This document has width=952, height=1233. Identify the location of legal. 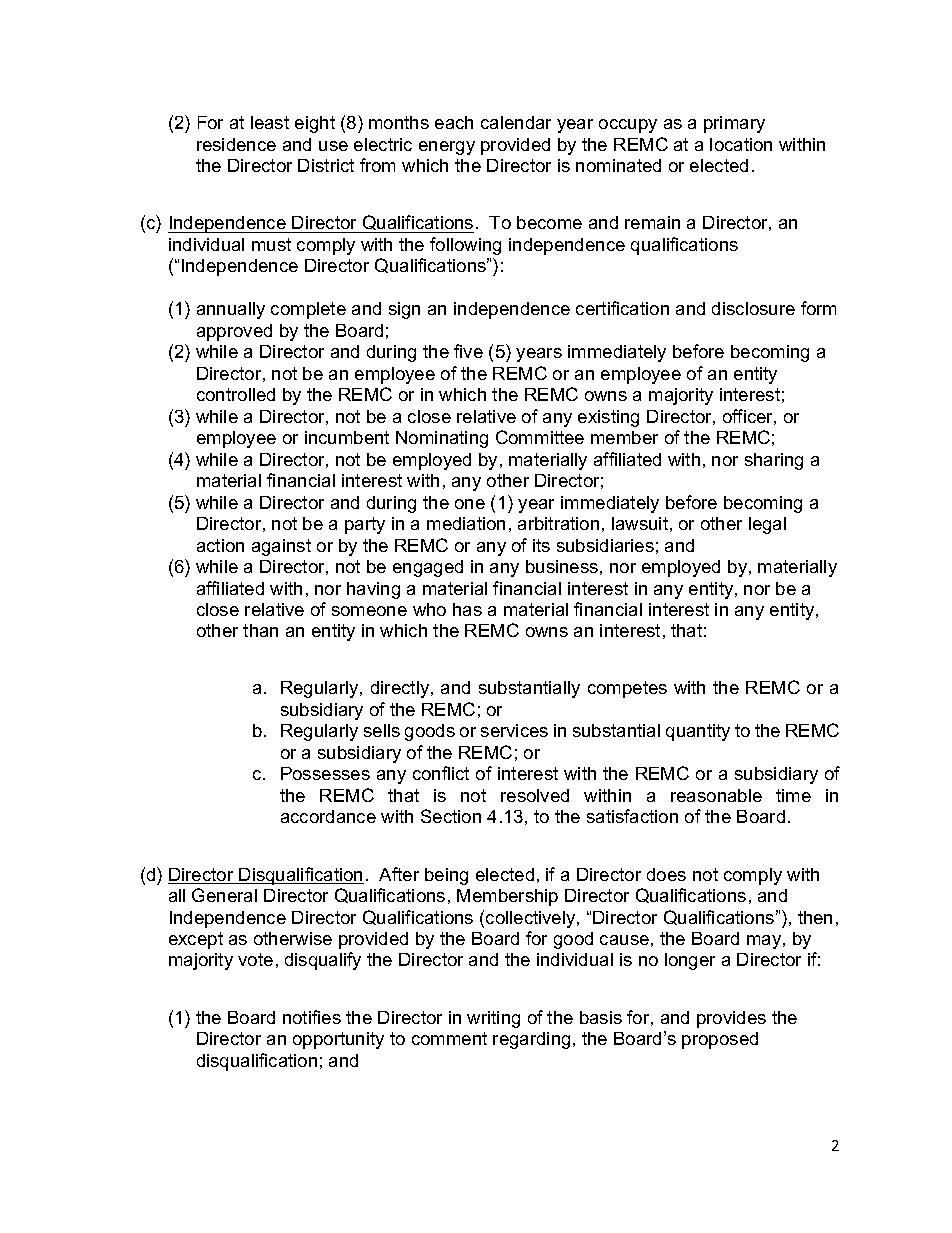
(767, 525).
